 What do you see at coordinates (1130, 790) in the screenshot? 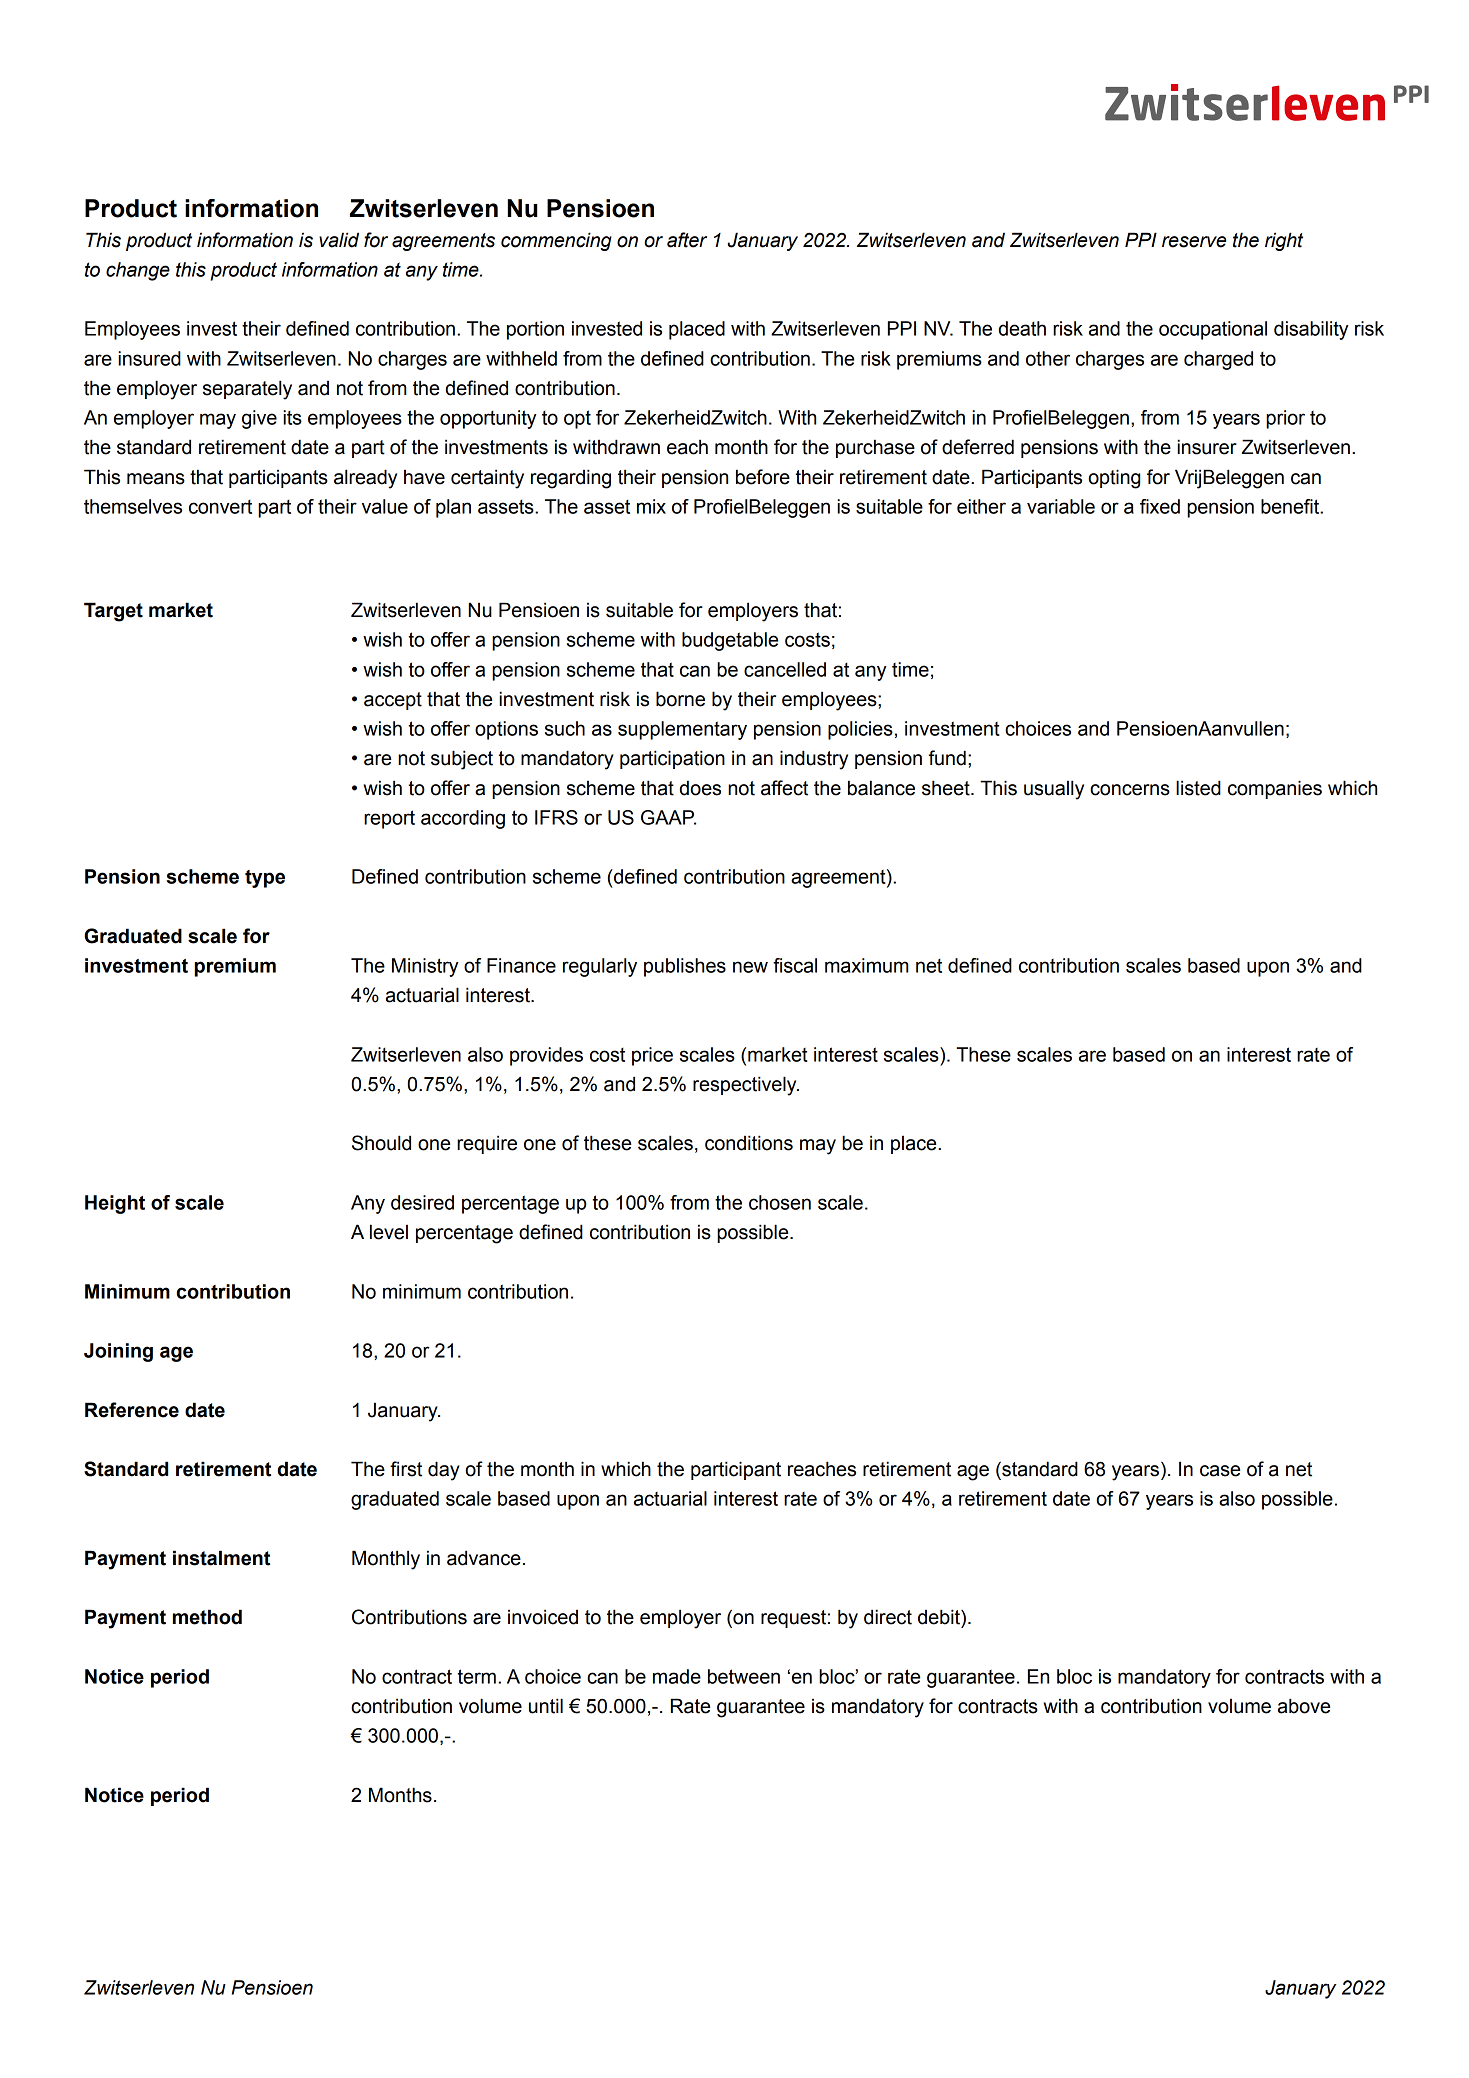
I see `concerns` at bounding box center [1130, 790].
